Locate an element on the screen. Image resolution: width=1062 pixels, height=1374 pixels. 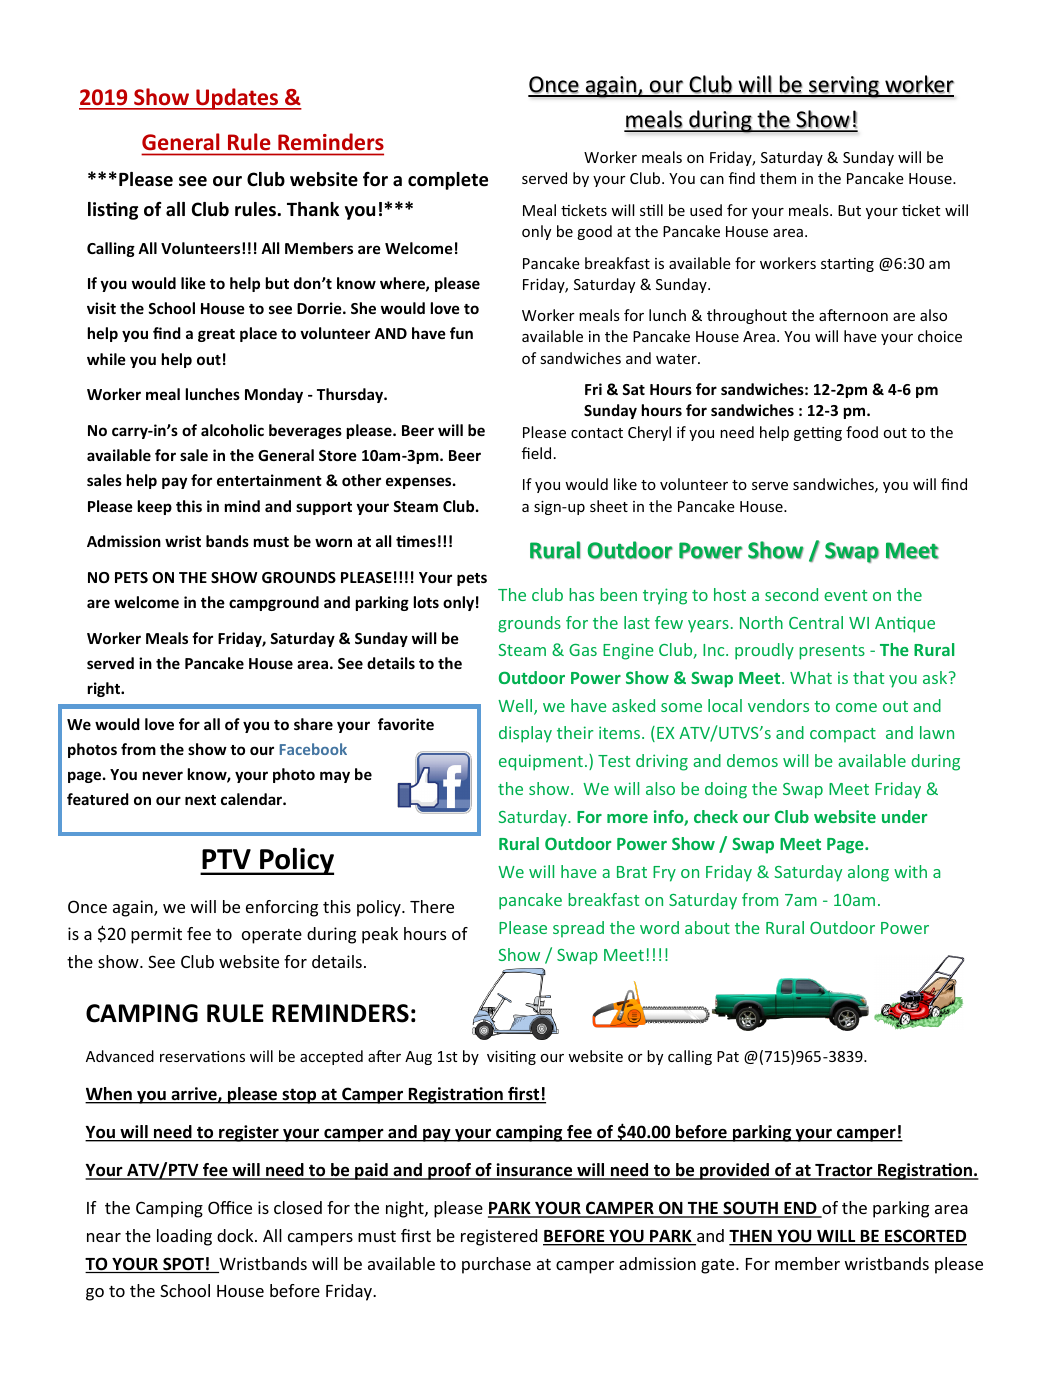
Updates is located at coordinates (237, 99).
